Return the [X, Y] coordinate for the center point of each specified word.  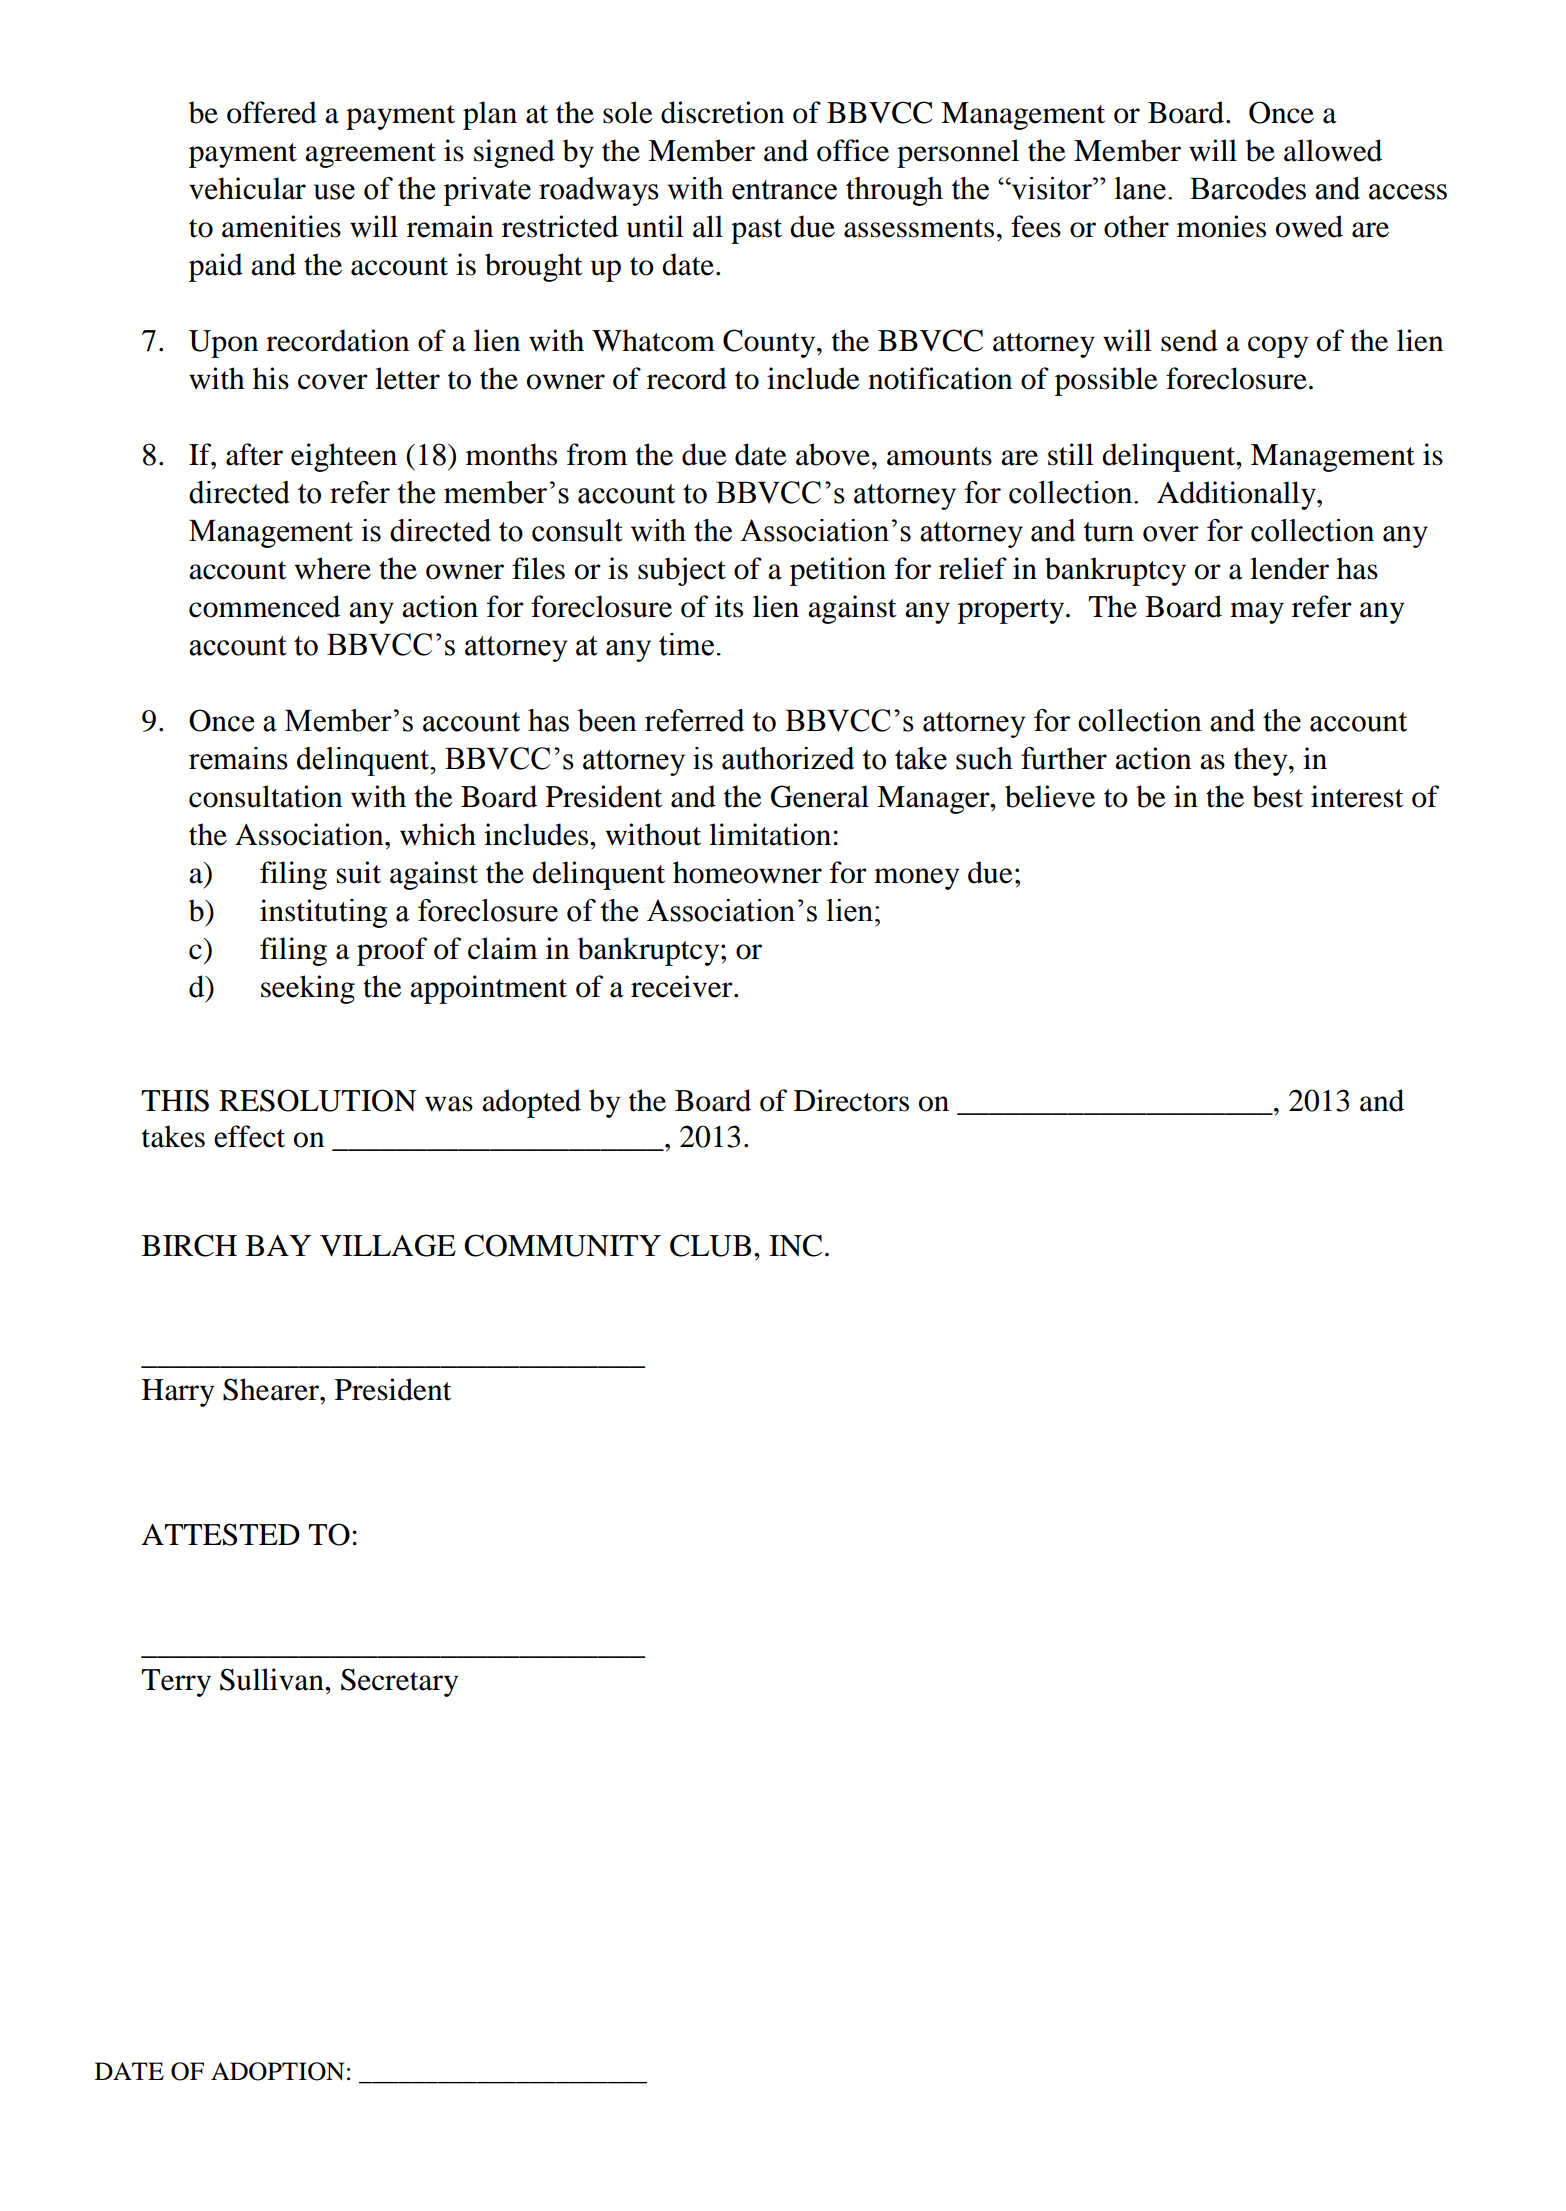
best [1277, 796]
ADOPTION [277, 2071]
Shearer [272, 1389]
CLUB [710, 1245]
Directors [851, 1100]
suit [359, 872]
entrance [784, 190]
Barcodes [1248, 188]
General [820, 796]
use [334, 192]
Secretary [399, 1682]
